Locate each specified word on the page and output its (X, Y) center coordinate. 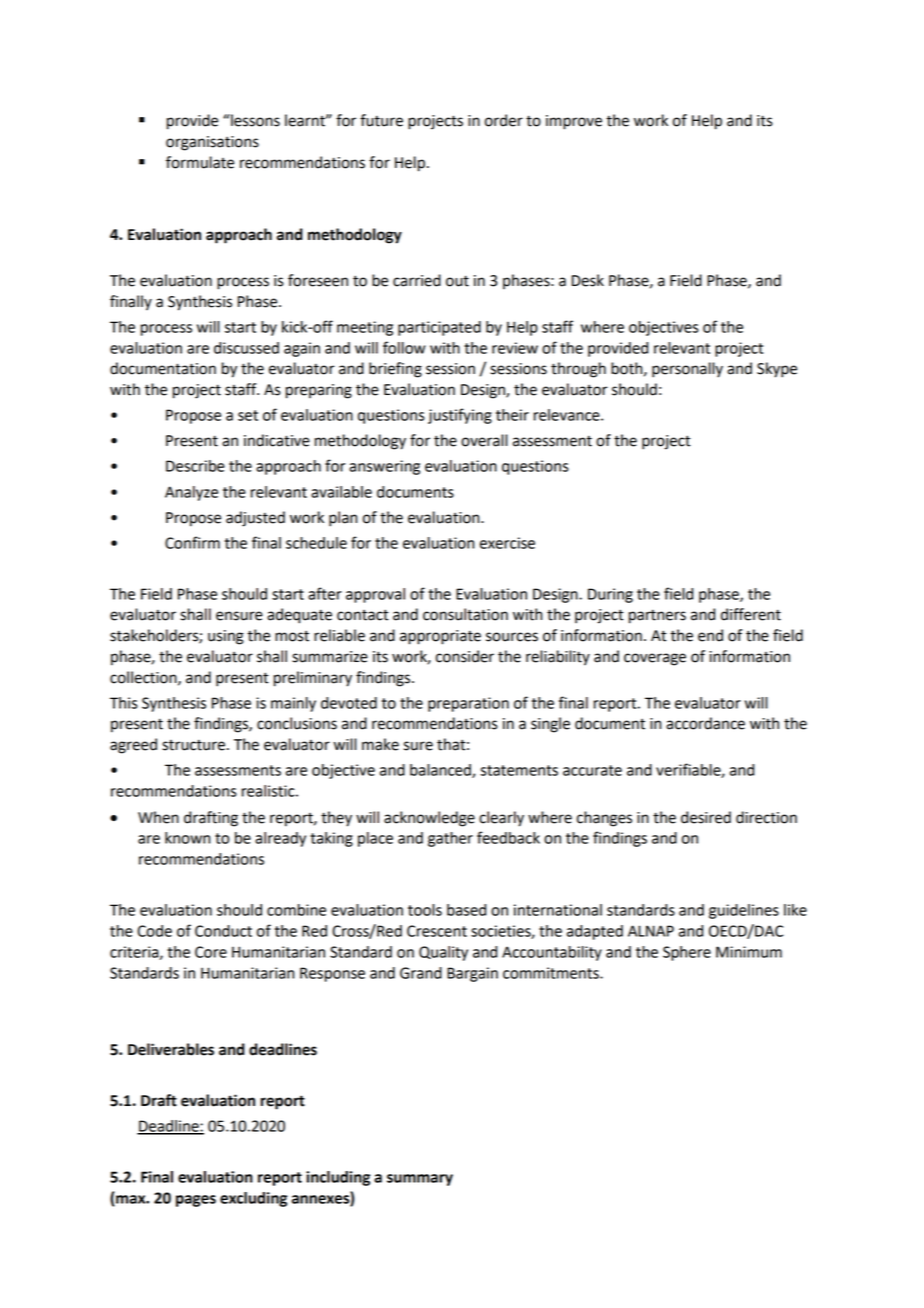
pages (196, 1201)
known (187, 838)
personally (687, 370)
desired (706, 817)
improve (574, 122)
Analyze (191, 493)
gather (450, 839)
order (504, 120)
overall (484, 440)
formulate (200, 162)
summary (420, 1180)
